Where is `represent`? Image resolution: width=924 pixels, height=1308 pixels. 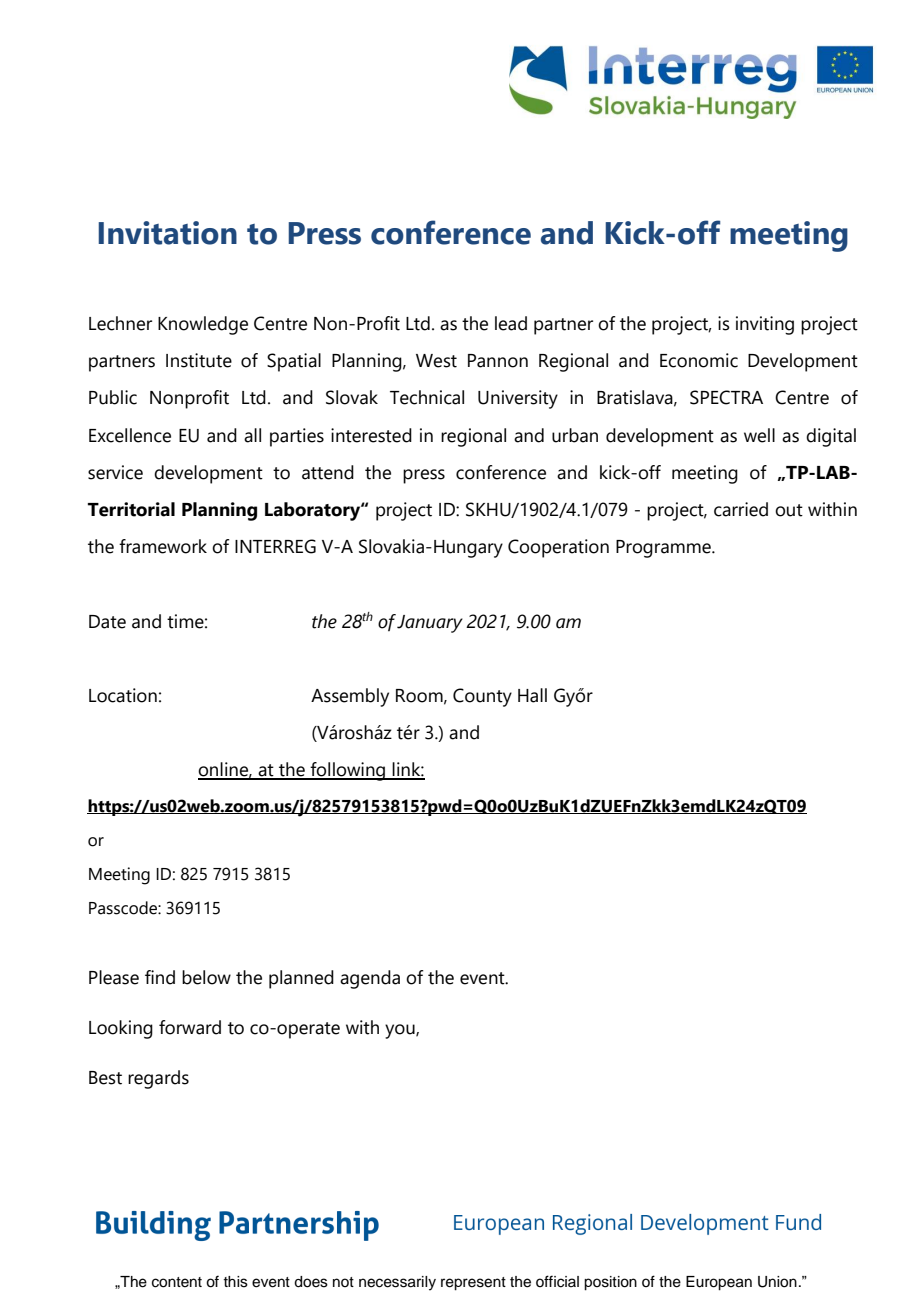 represent is located at coordinates (473, 1284).
